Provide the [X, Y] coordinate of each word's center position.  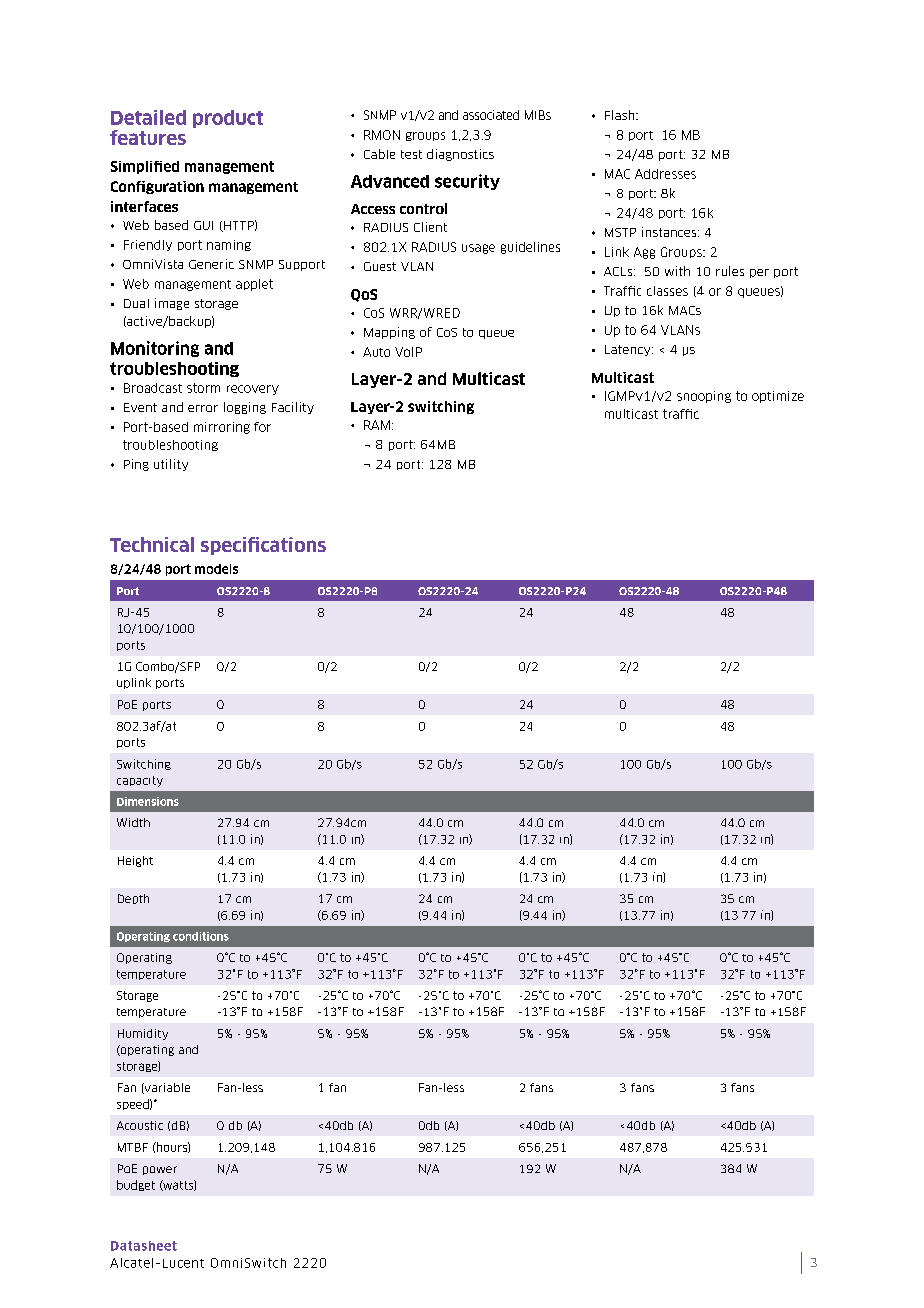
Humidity [143, 1034]
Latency [629, 350]
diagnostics [460, 155]
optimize [778, 397]
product [228, 119]
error [203, 408]
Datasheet [144, 1246]
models [216, 569]
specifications [263, 546]
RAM [377, 425]
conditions [201, 936]
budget [136, 1185]
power [160, 1170]
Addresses [665, 174]
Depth [133, 899]
